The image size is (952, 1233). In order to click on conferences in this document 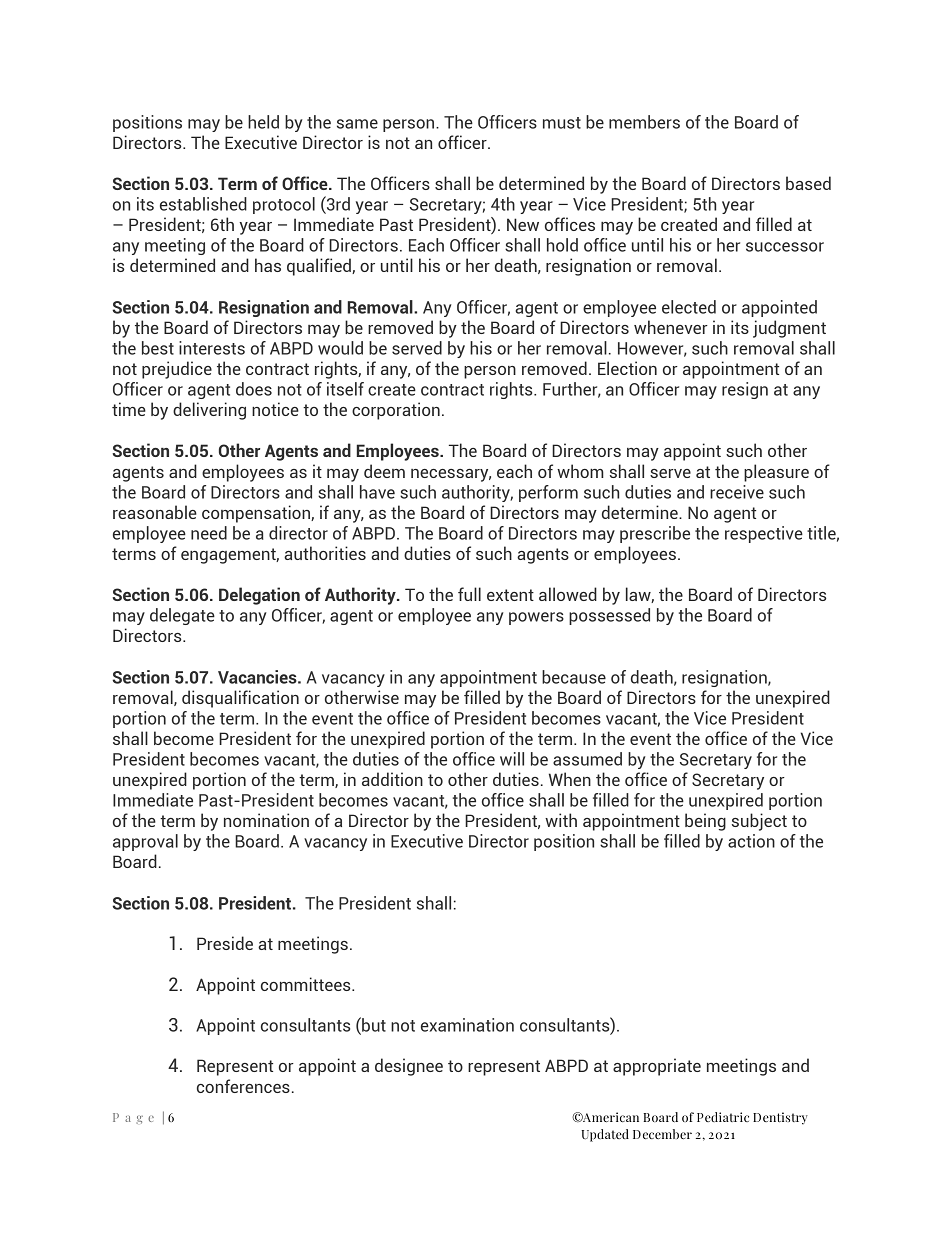, I will do `click(243, 1086)`.
